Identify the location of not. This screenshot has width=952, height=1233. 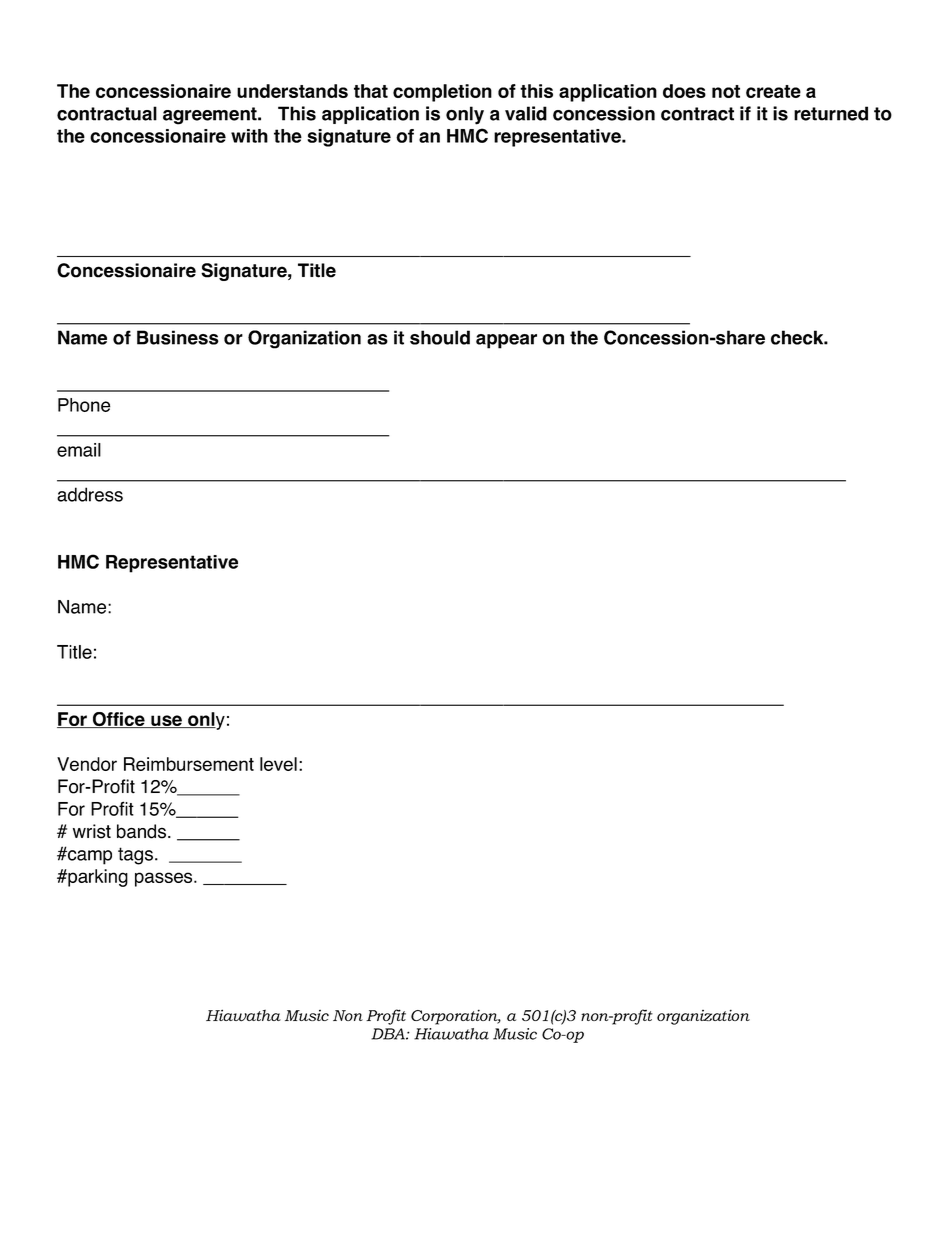
(726, 91).
